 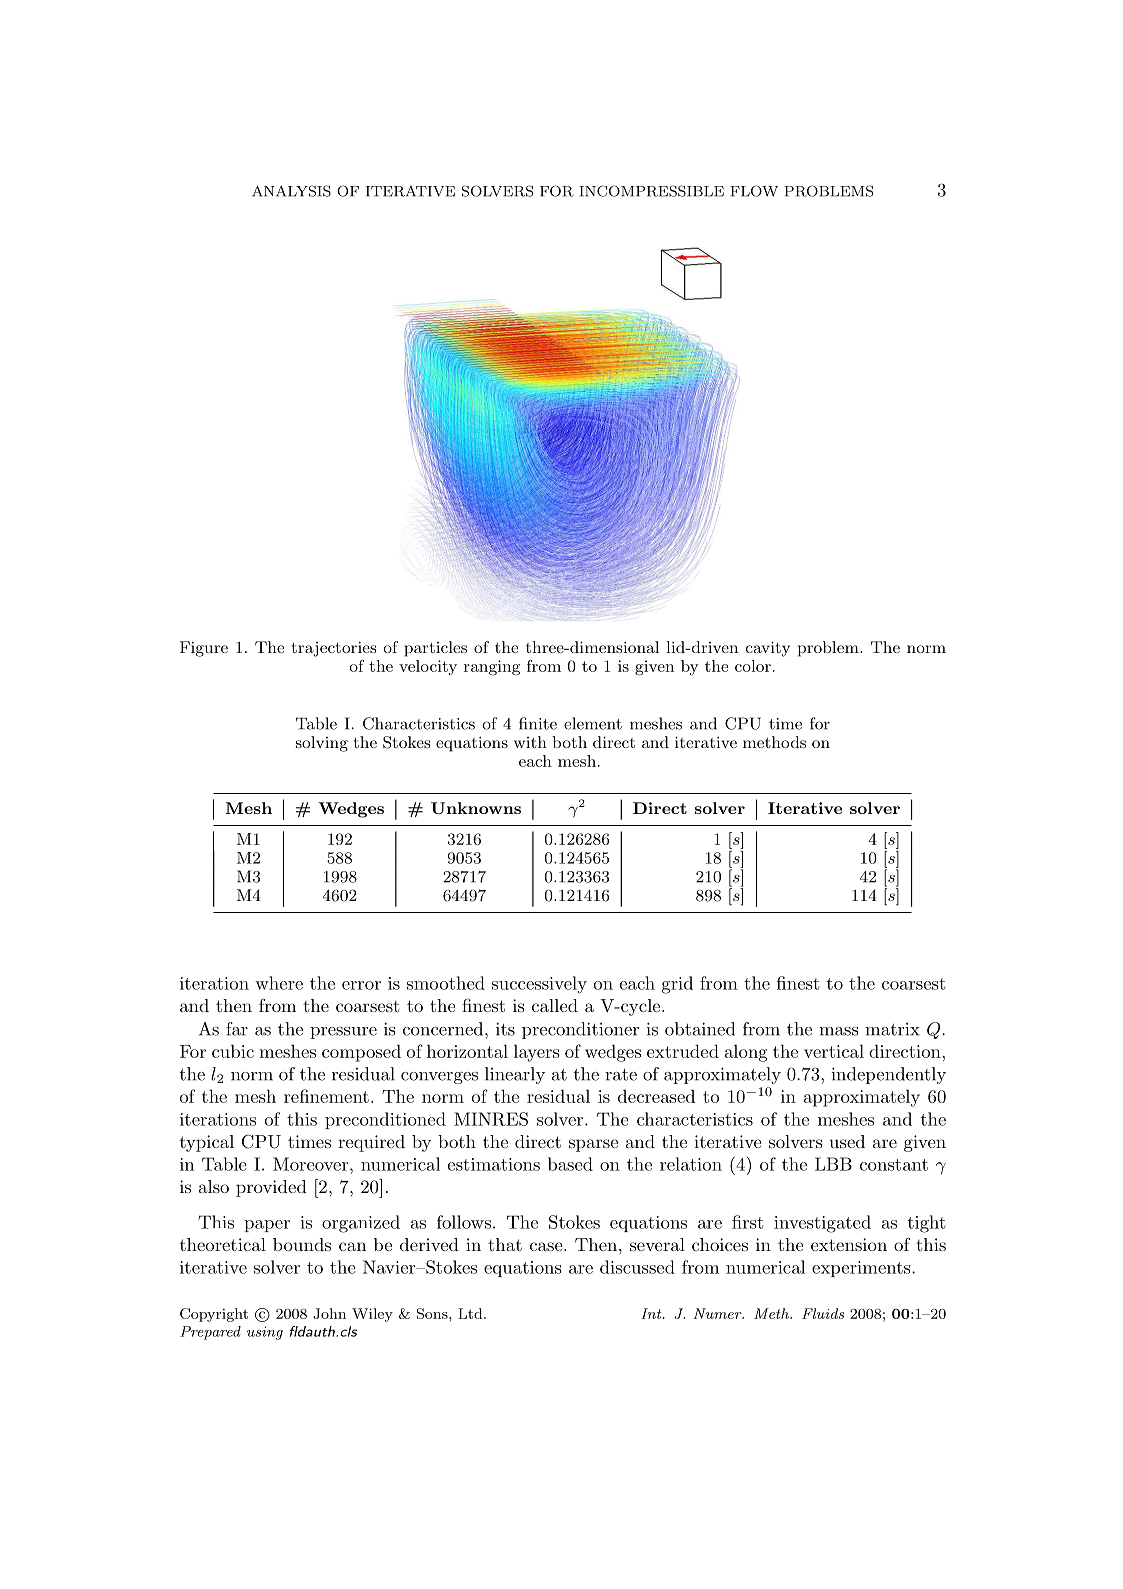 I want to click on ranging, so click(x=492, y=668).
